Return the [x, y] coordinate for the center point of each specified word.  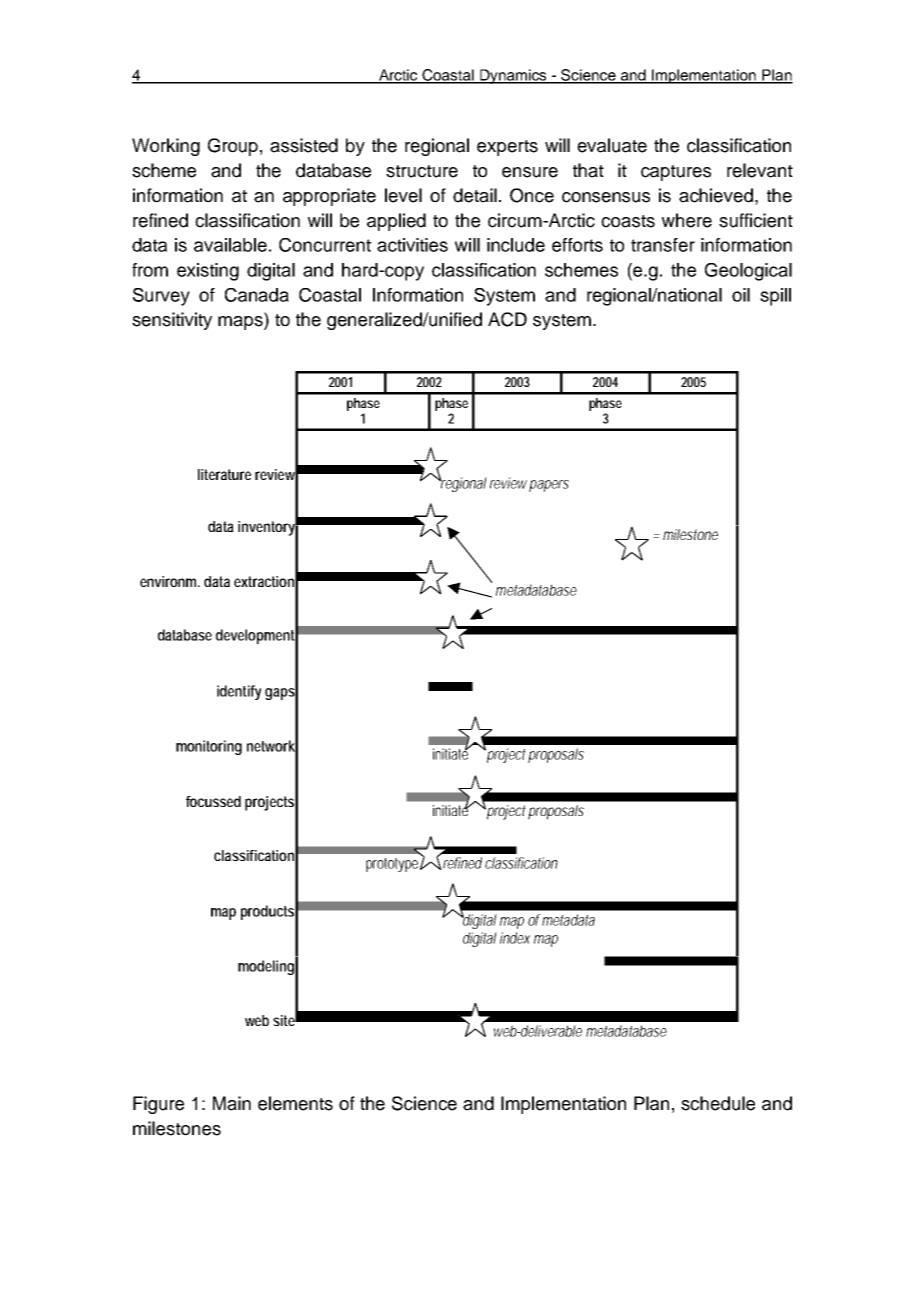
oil [741, 295]
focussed [213, 801]
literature [224, 474]
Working [166, 147]
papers [549, 486]
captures [676, 173]
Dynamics [513, 76]
